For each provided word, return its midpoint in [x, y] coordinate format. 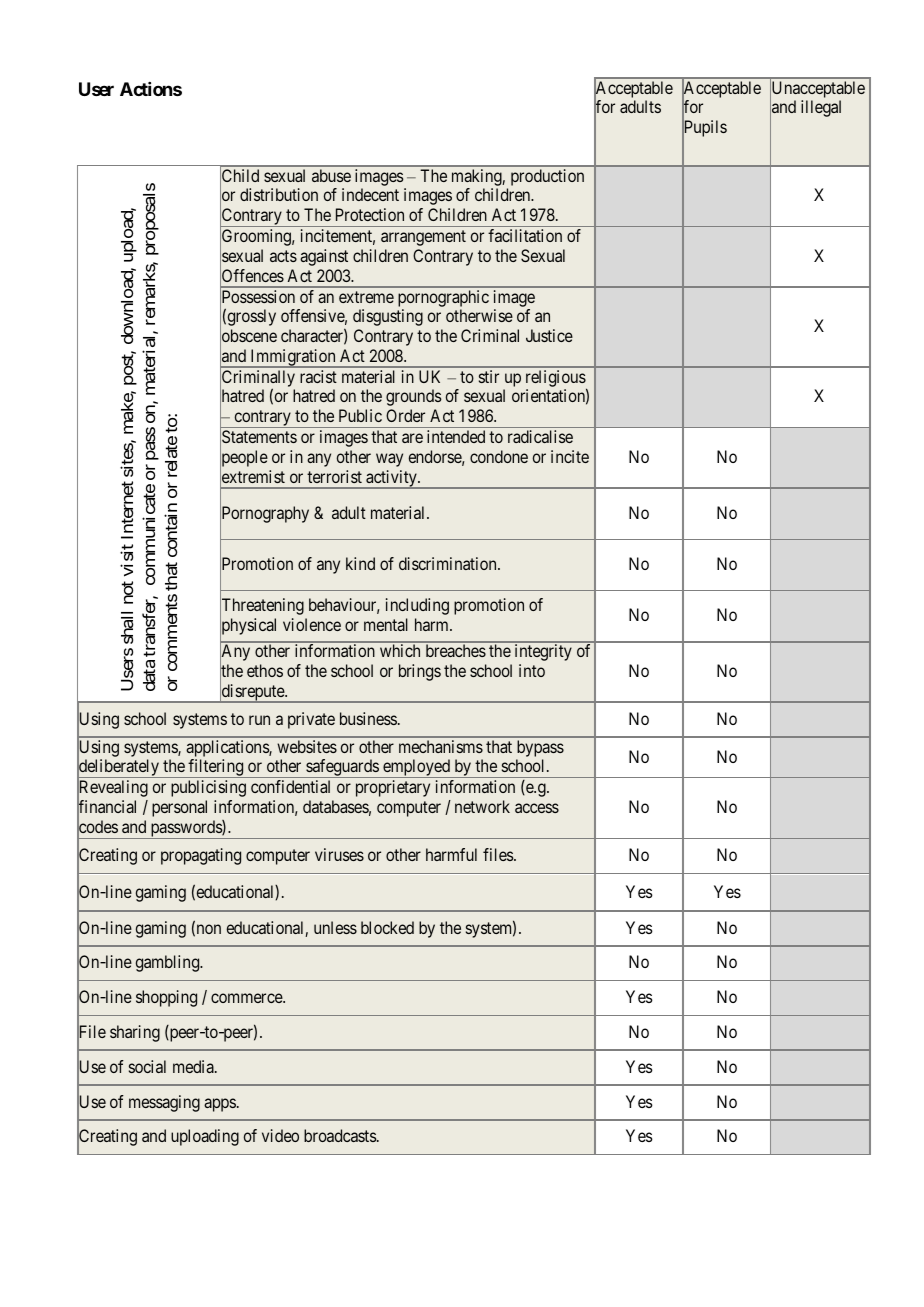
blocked [387, 927]
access [537, 808]
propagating [201, 856]
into [532, 670]
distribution [279, 194]
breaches [456, 650]
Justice [549, 335]
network [482, 806]
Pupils [704, 129]
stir [489, 376]
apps [220, 1105]
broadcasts [341, 1135]
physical [248, 628]
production [547, 177]
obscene [248, 336]
